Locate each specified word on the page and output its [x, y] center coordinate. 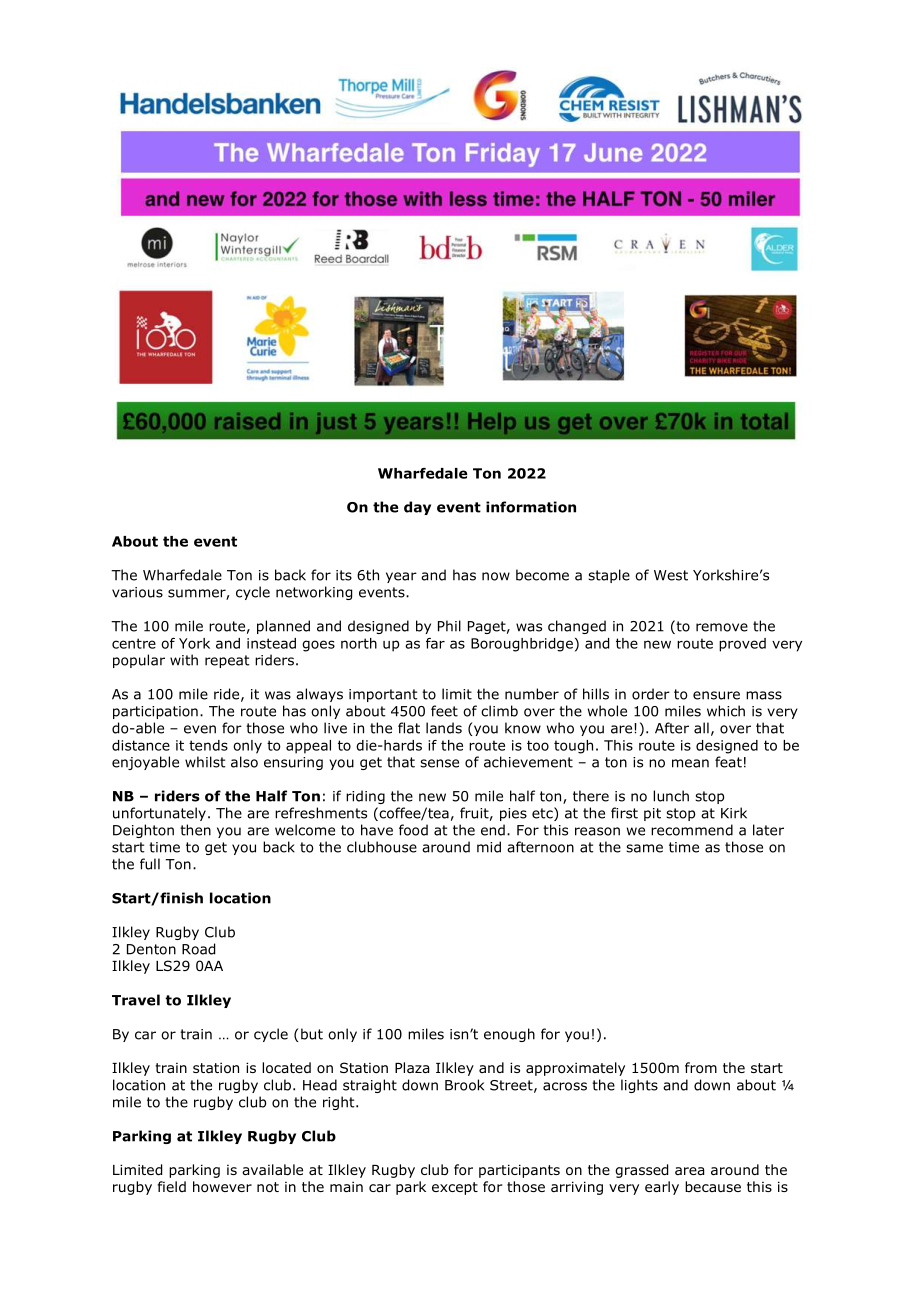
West [671, 575]
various [137, 592]
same [644, 848]
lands [444, 728]
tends [208, 745]
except [455, 1188]
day [417, 508]
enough [509, 1035]
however [222, 1187]
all [701, 728]
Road [198, 949]
